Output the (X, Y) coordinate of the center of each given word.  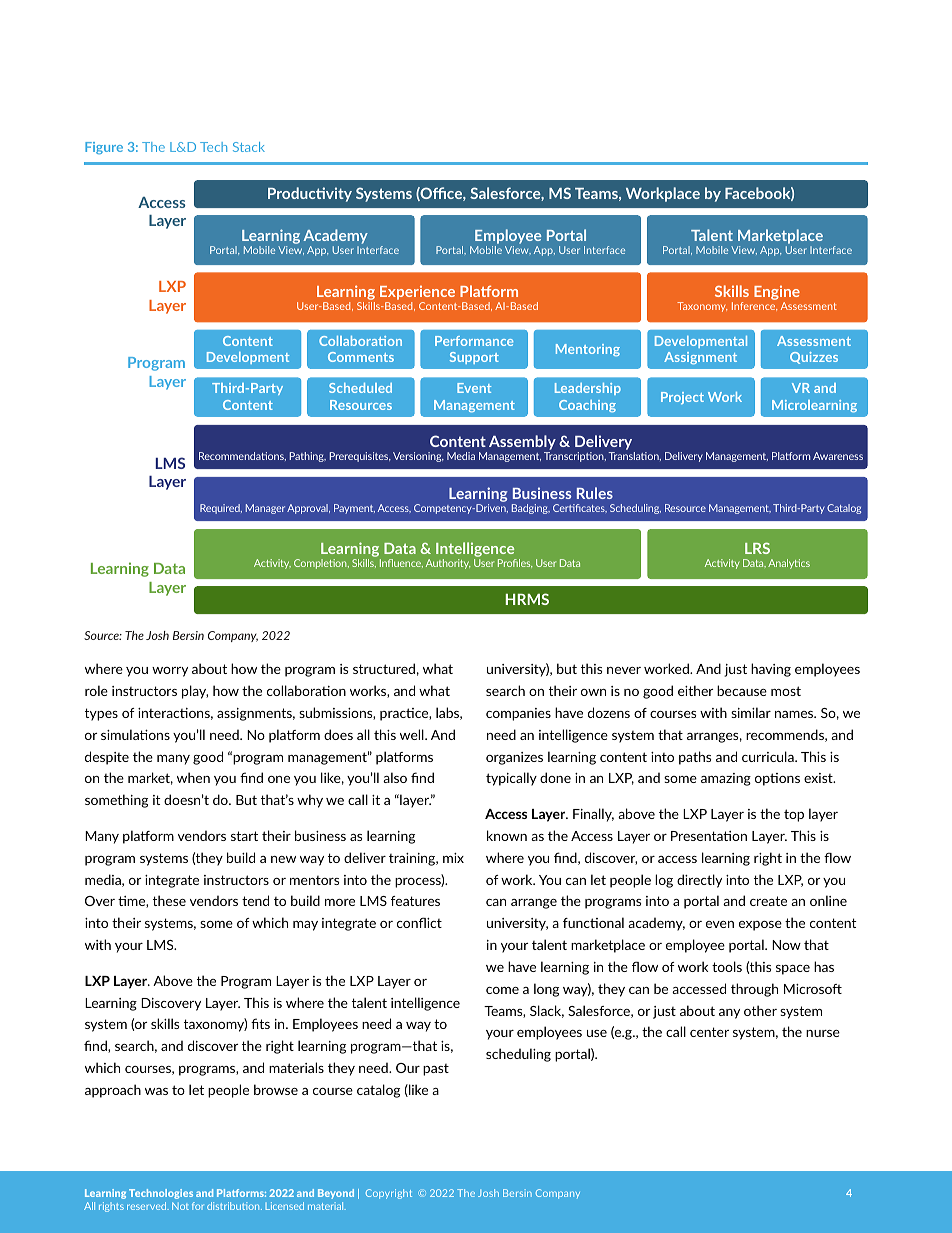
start (244, 836)
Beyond (336, 1194)
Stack (249, 147)
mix (453, 858)
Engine (777, 294)
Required (221, 509)
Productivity (310, 194)
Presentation (709, 836)
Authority (448, 564)
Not (180, 1206)
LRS (757, 548)
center (709, 1032)
